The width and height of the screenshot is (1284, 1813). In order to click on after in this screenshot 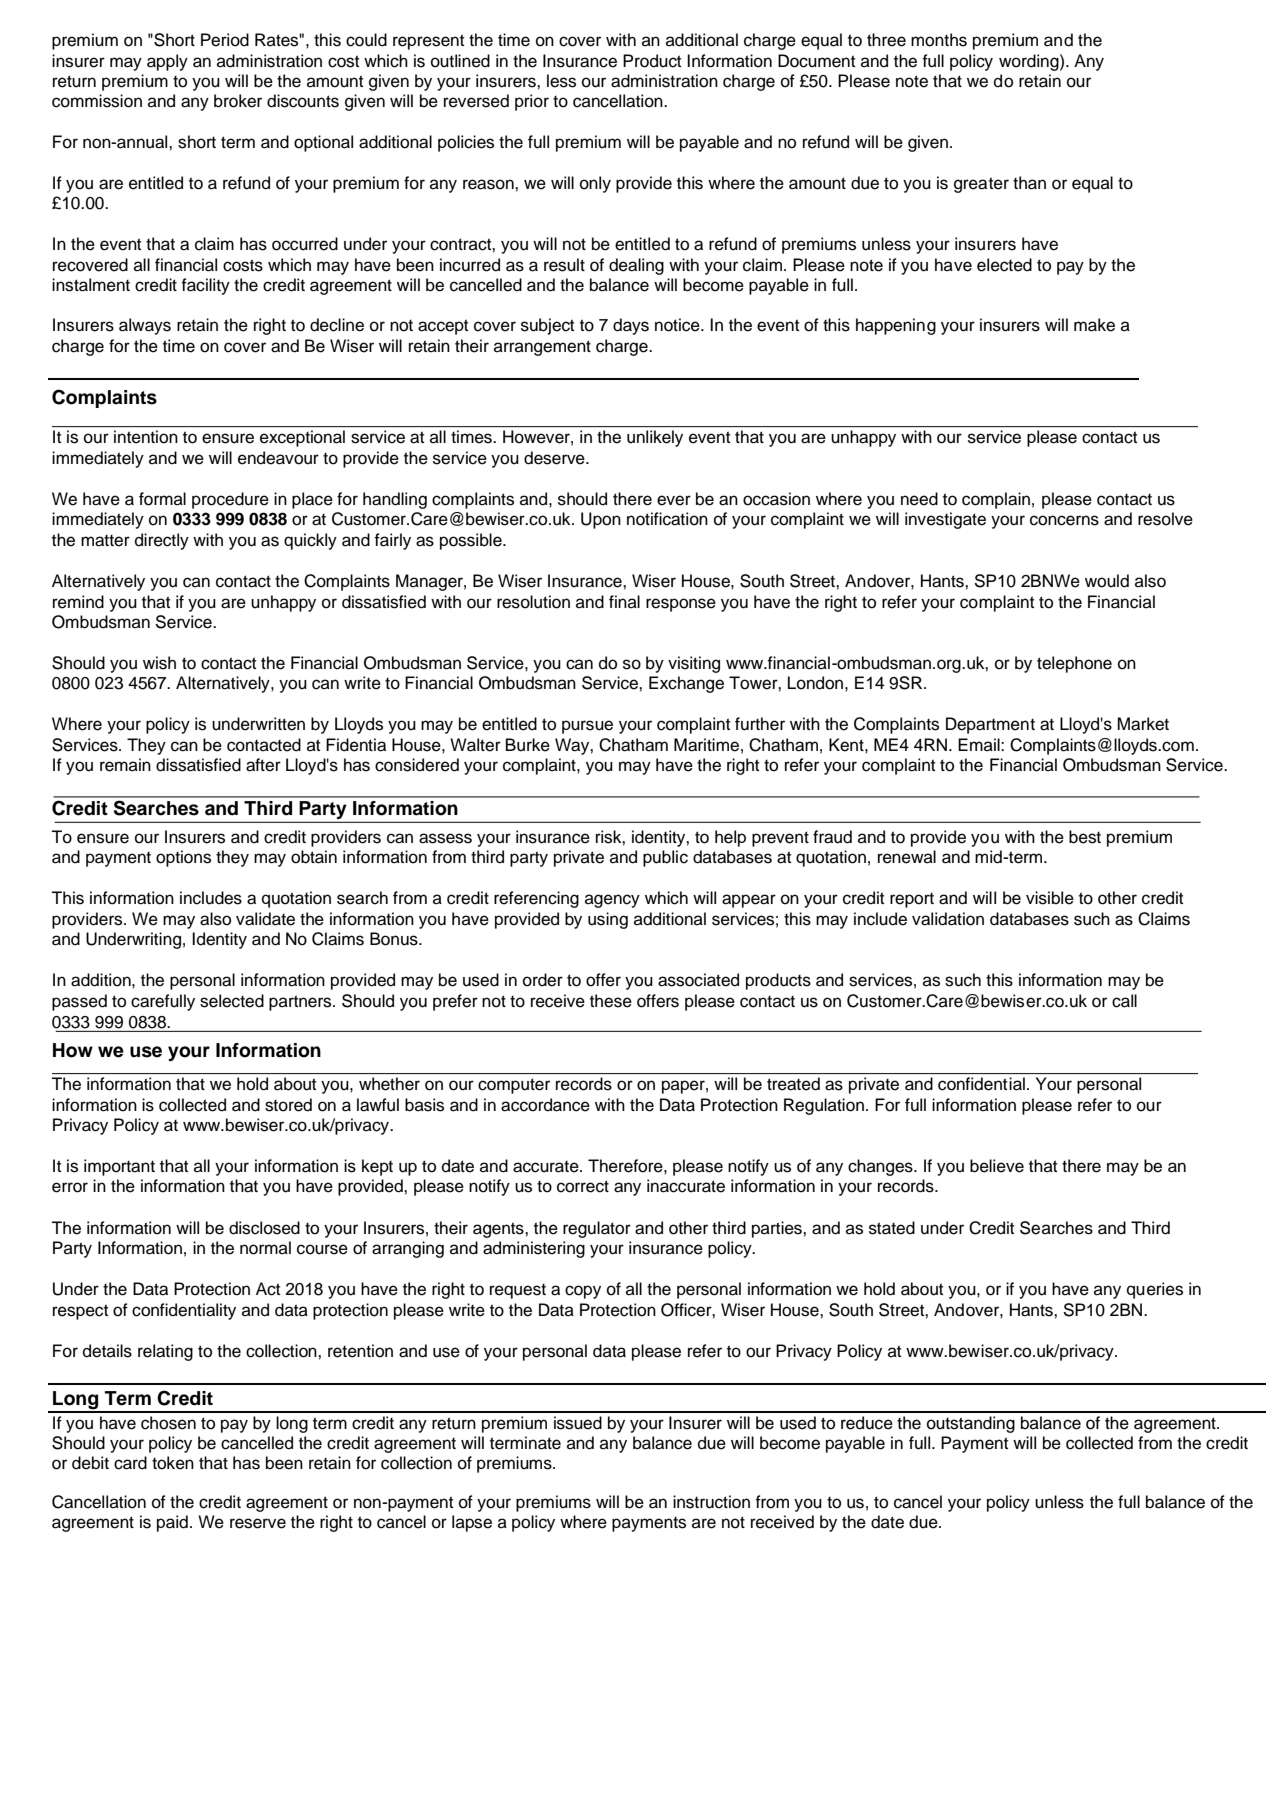, I will do `click(263, 765)`.
